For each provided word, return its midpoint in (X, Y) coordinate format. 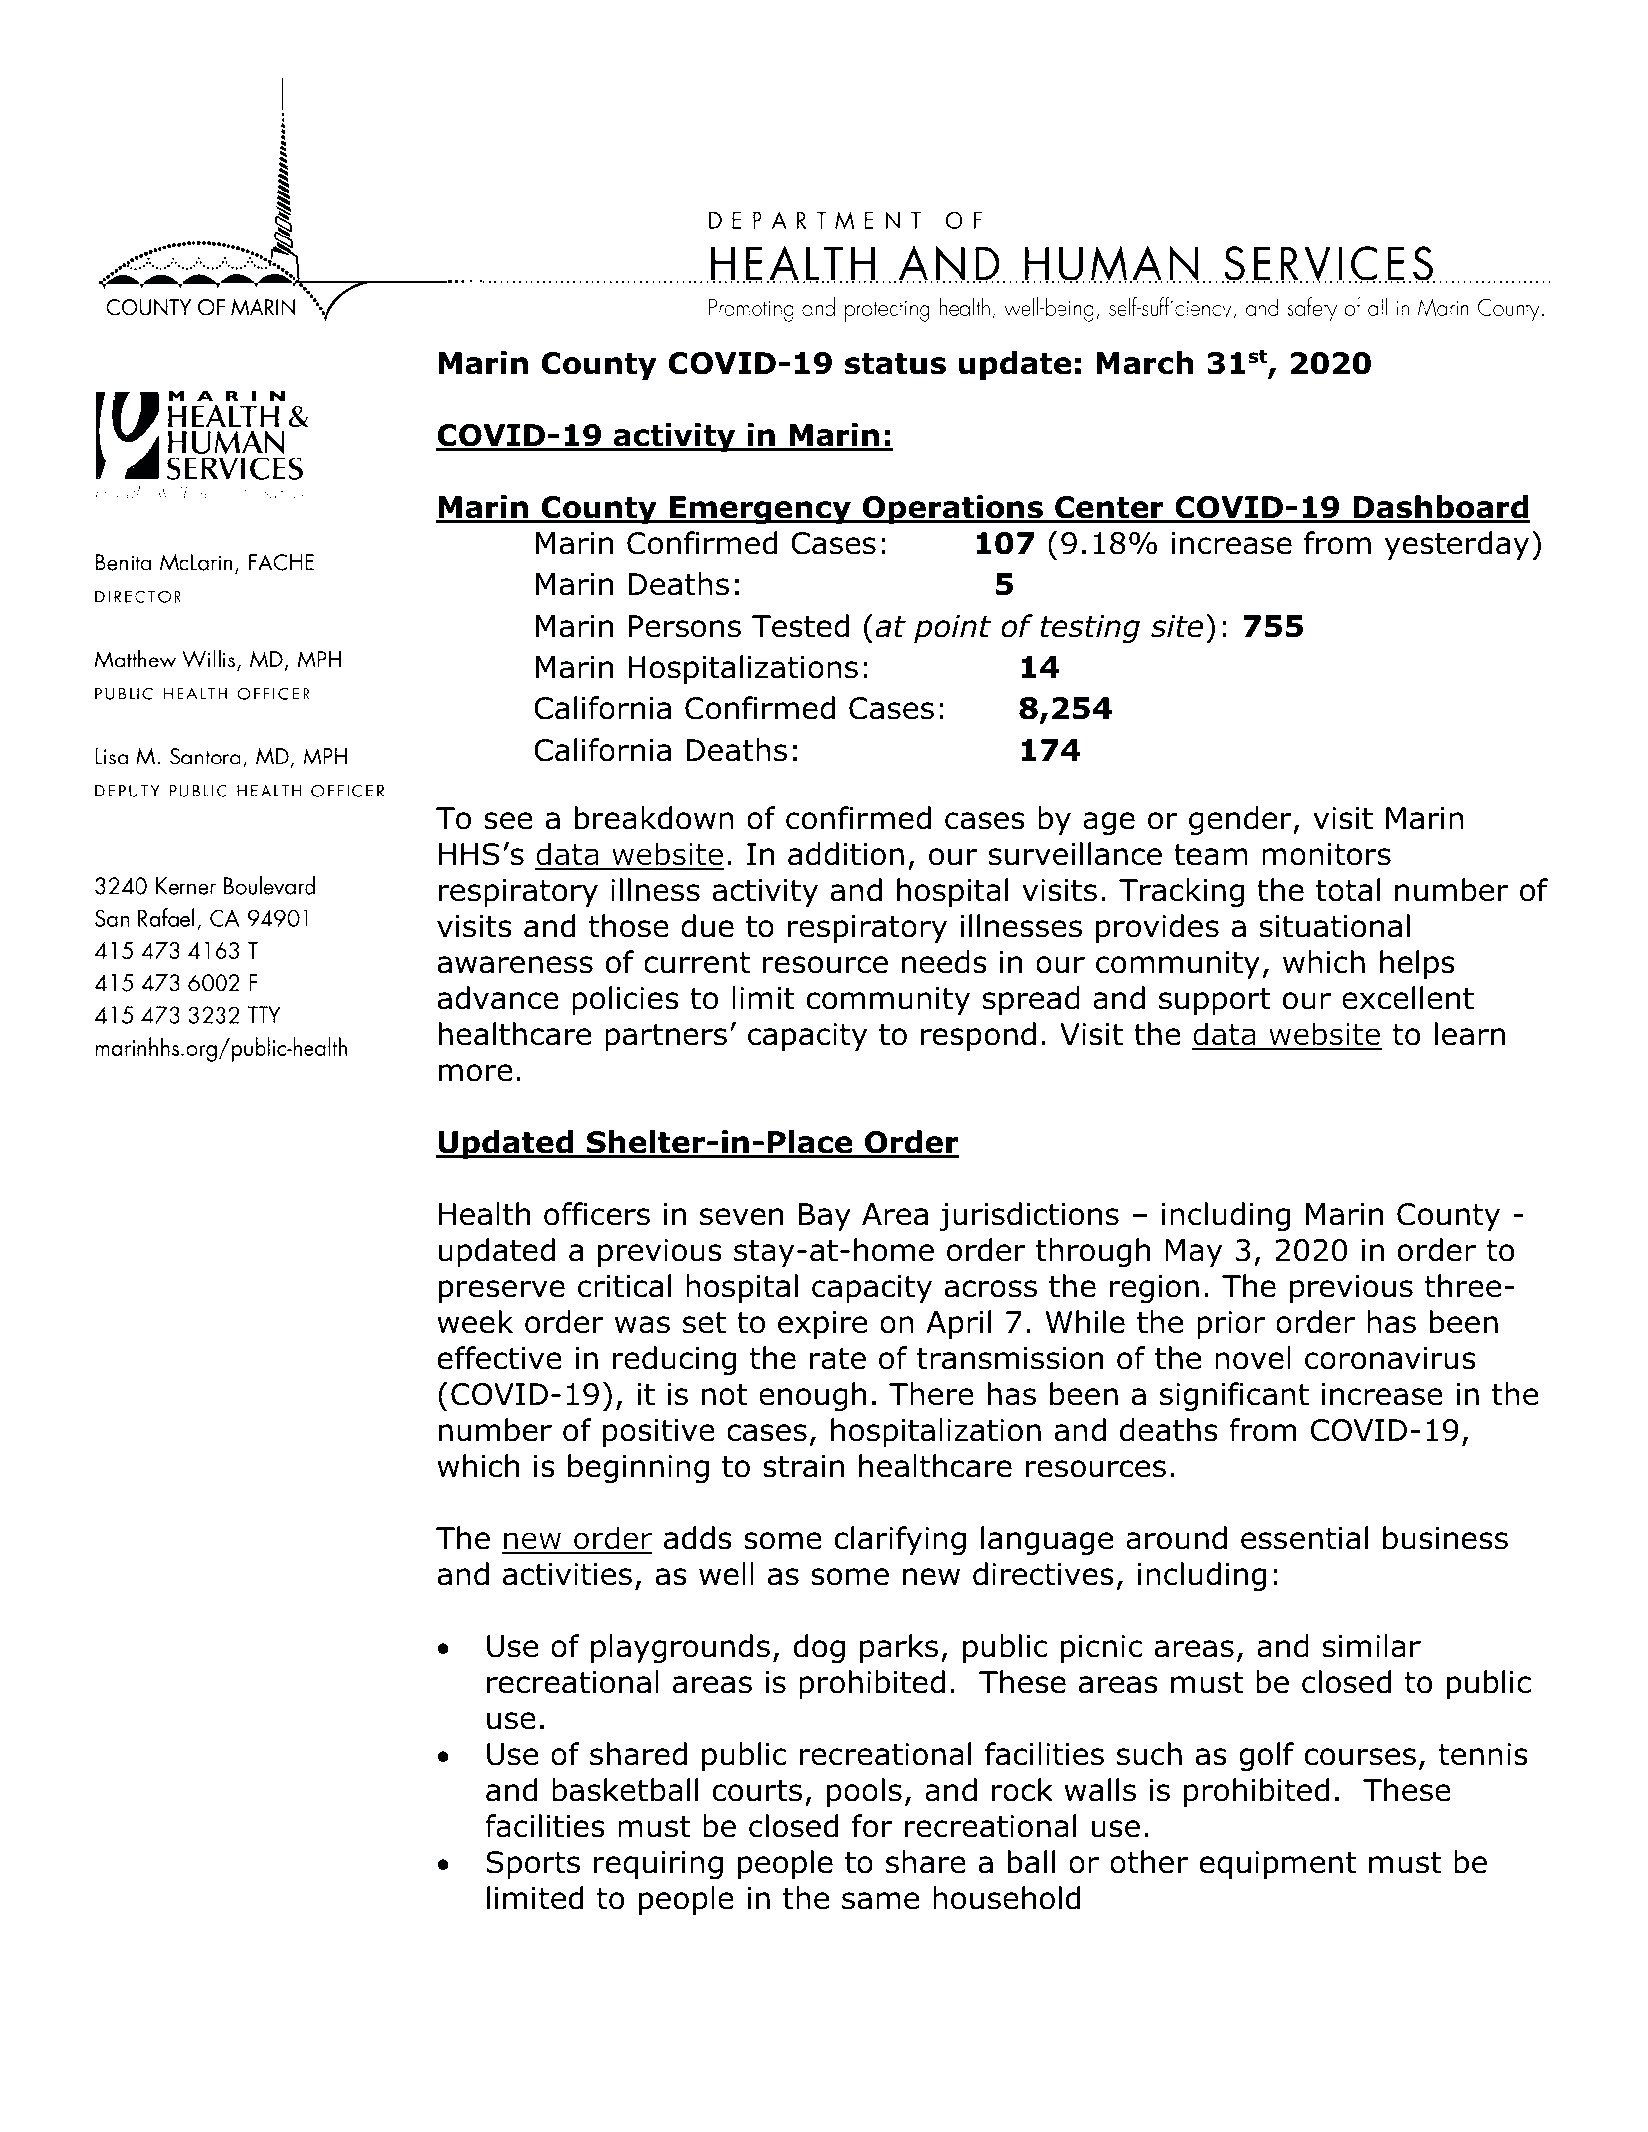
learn (1470, 1034)
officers (597, 1214)
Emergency (760, 510)
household (1006, 1898)
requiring (658, 1865)
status (895, 364)
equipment (1278, 1865)
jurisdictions (1029, 1216)
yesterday (1457, 545)
